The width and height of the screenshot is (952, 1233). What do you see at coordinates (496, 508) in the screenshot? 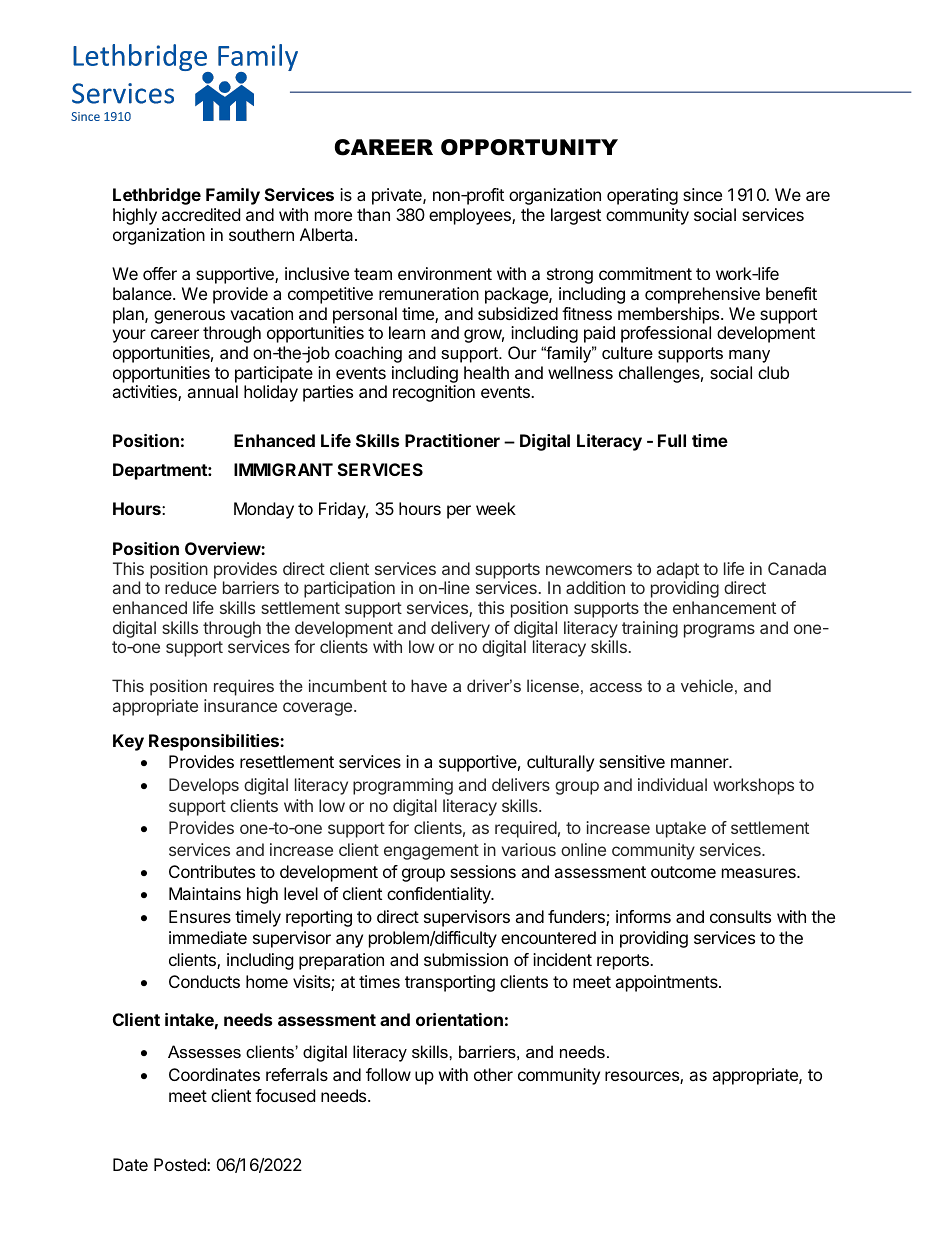
I see `week` at bounding box center [496, 508].
